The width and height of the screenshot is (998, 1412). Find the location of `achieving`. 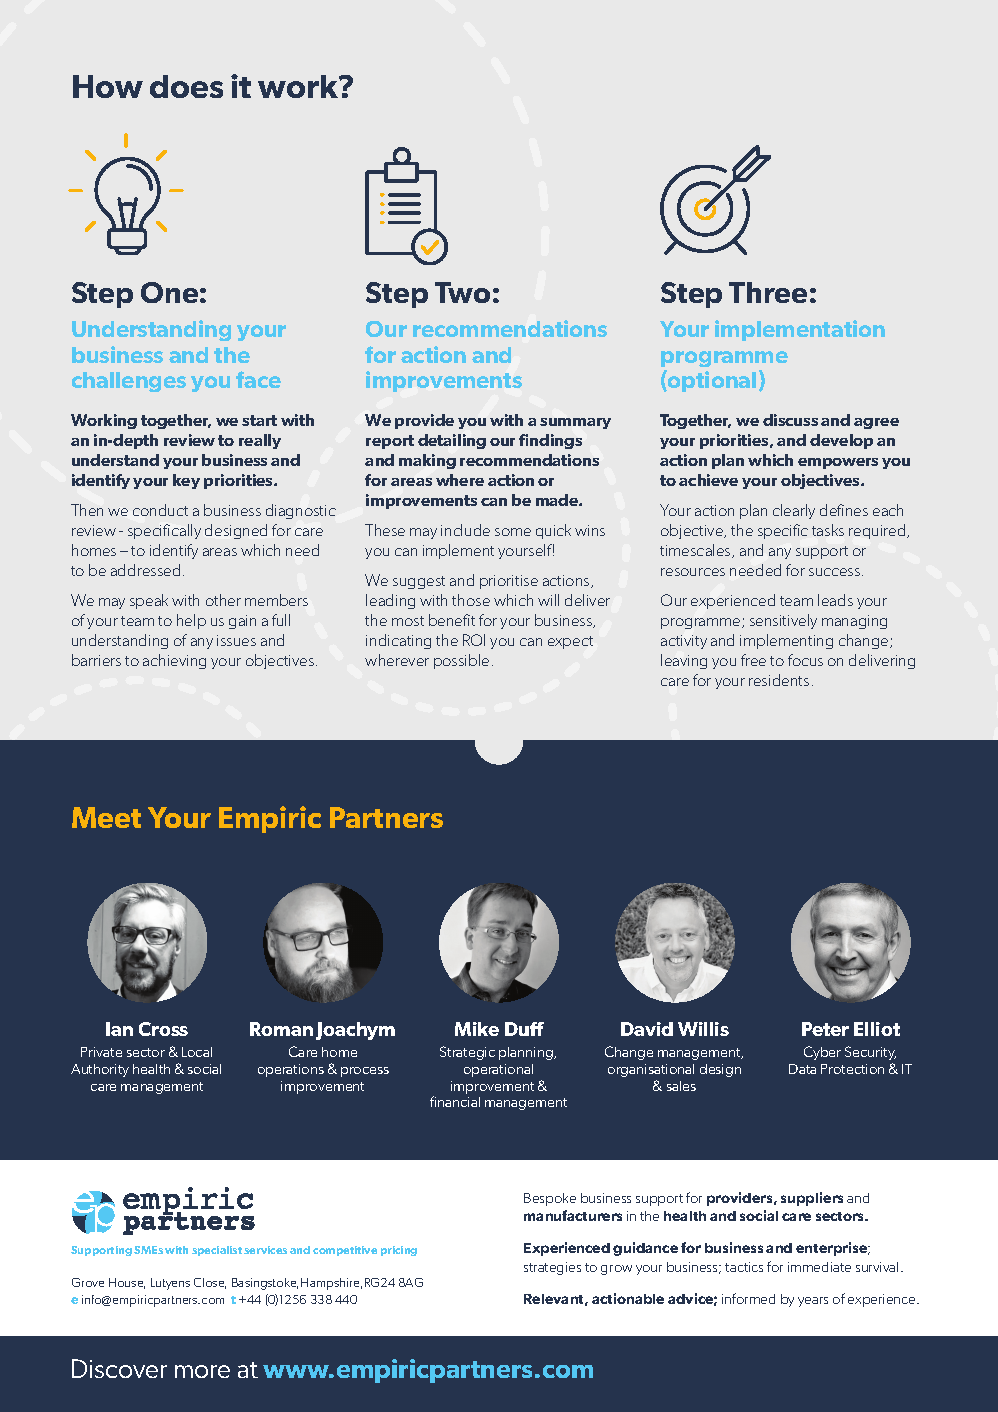

achieving is located at coordinates (174, 661).
